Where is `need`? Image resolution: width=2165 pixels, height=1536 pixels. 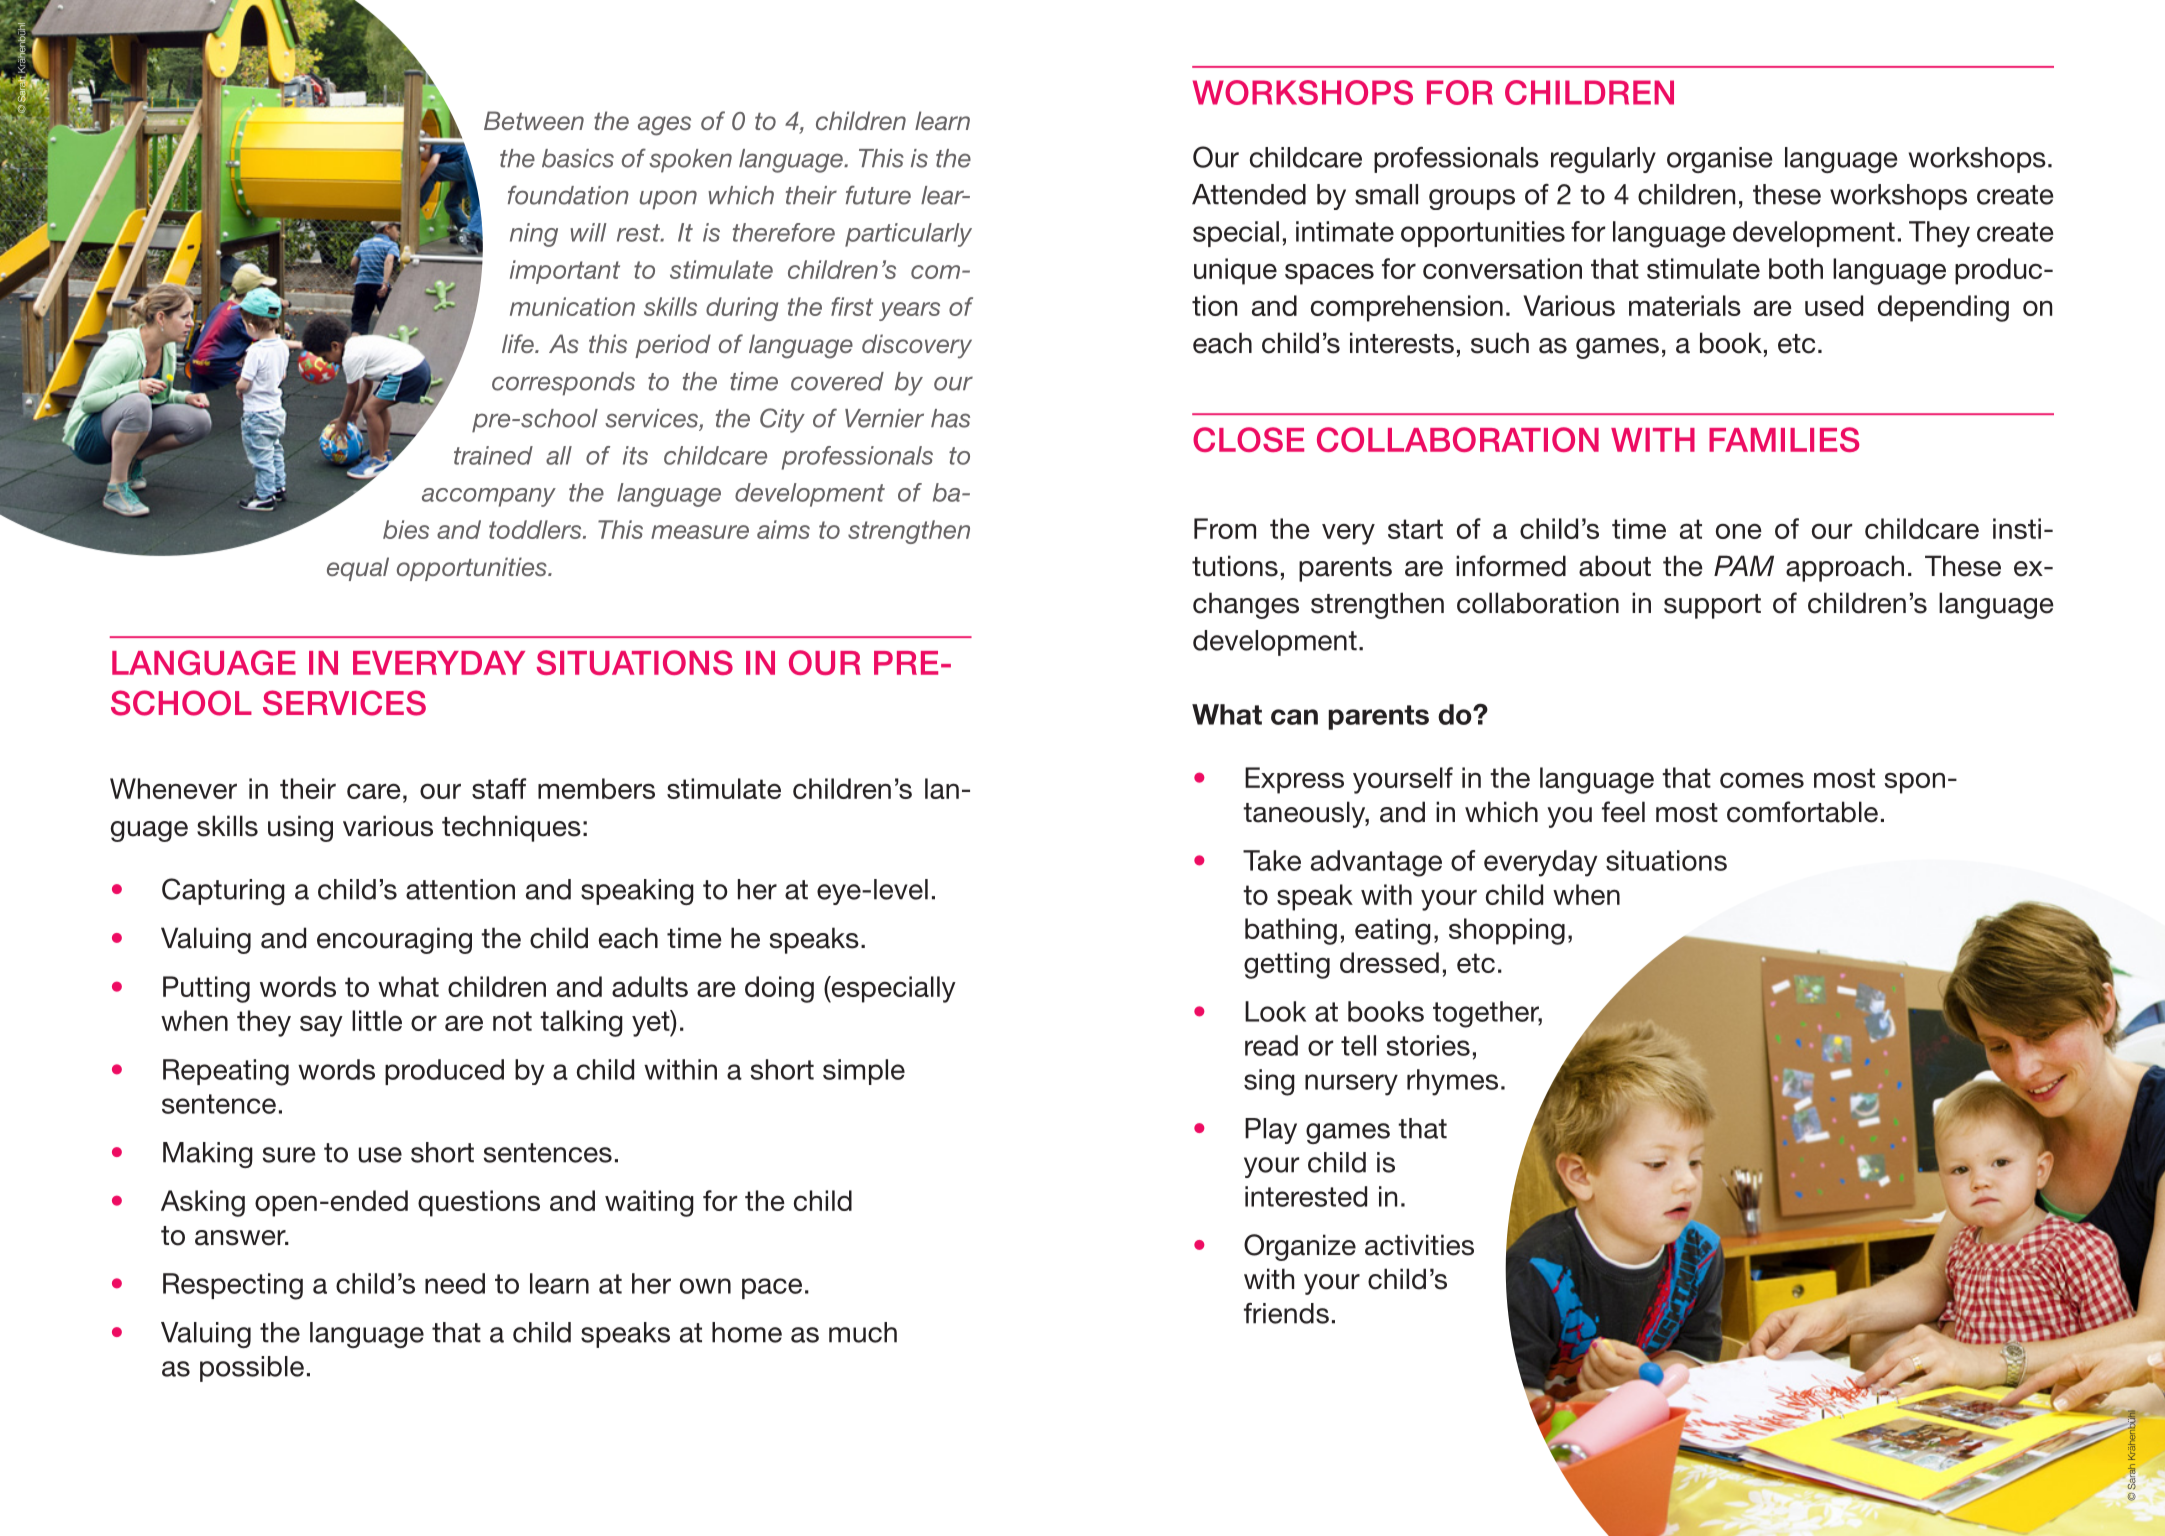 need is located at coordinates (455, 1283).
